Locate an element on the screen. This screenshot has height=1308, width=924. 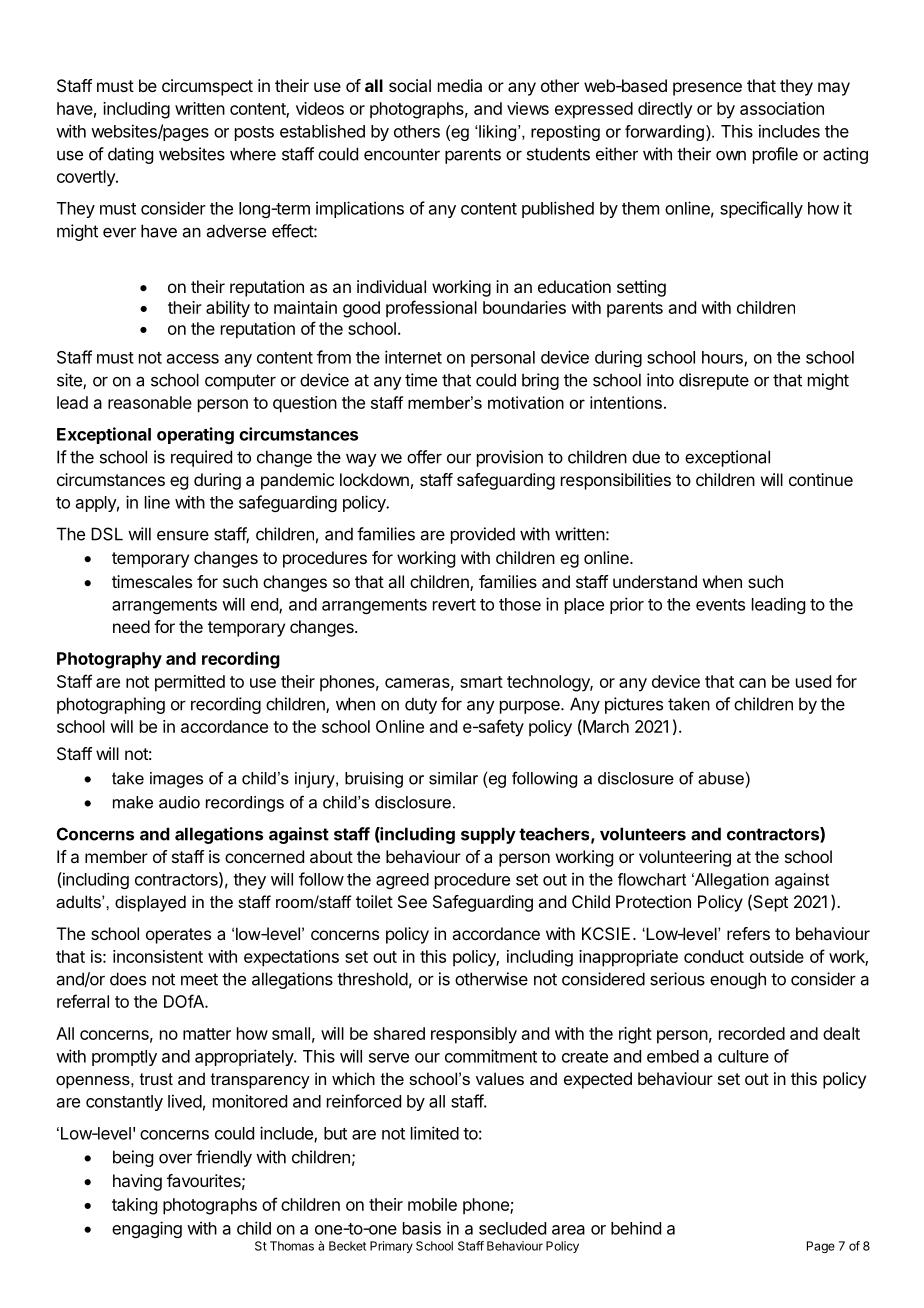
permitted is located at coordinates (190, 683).
